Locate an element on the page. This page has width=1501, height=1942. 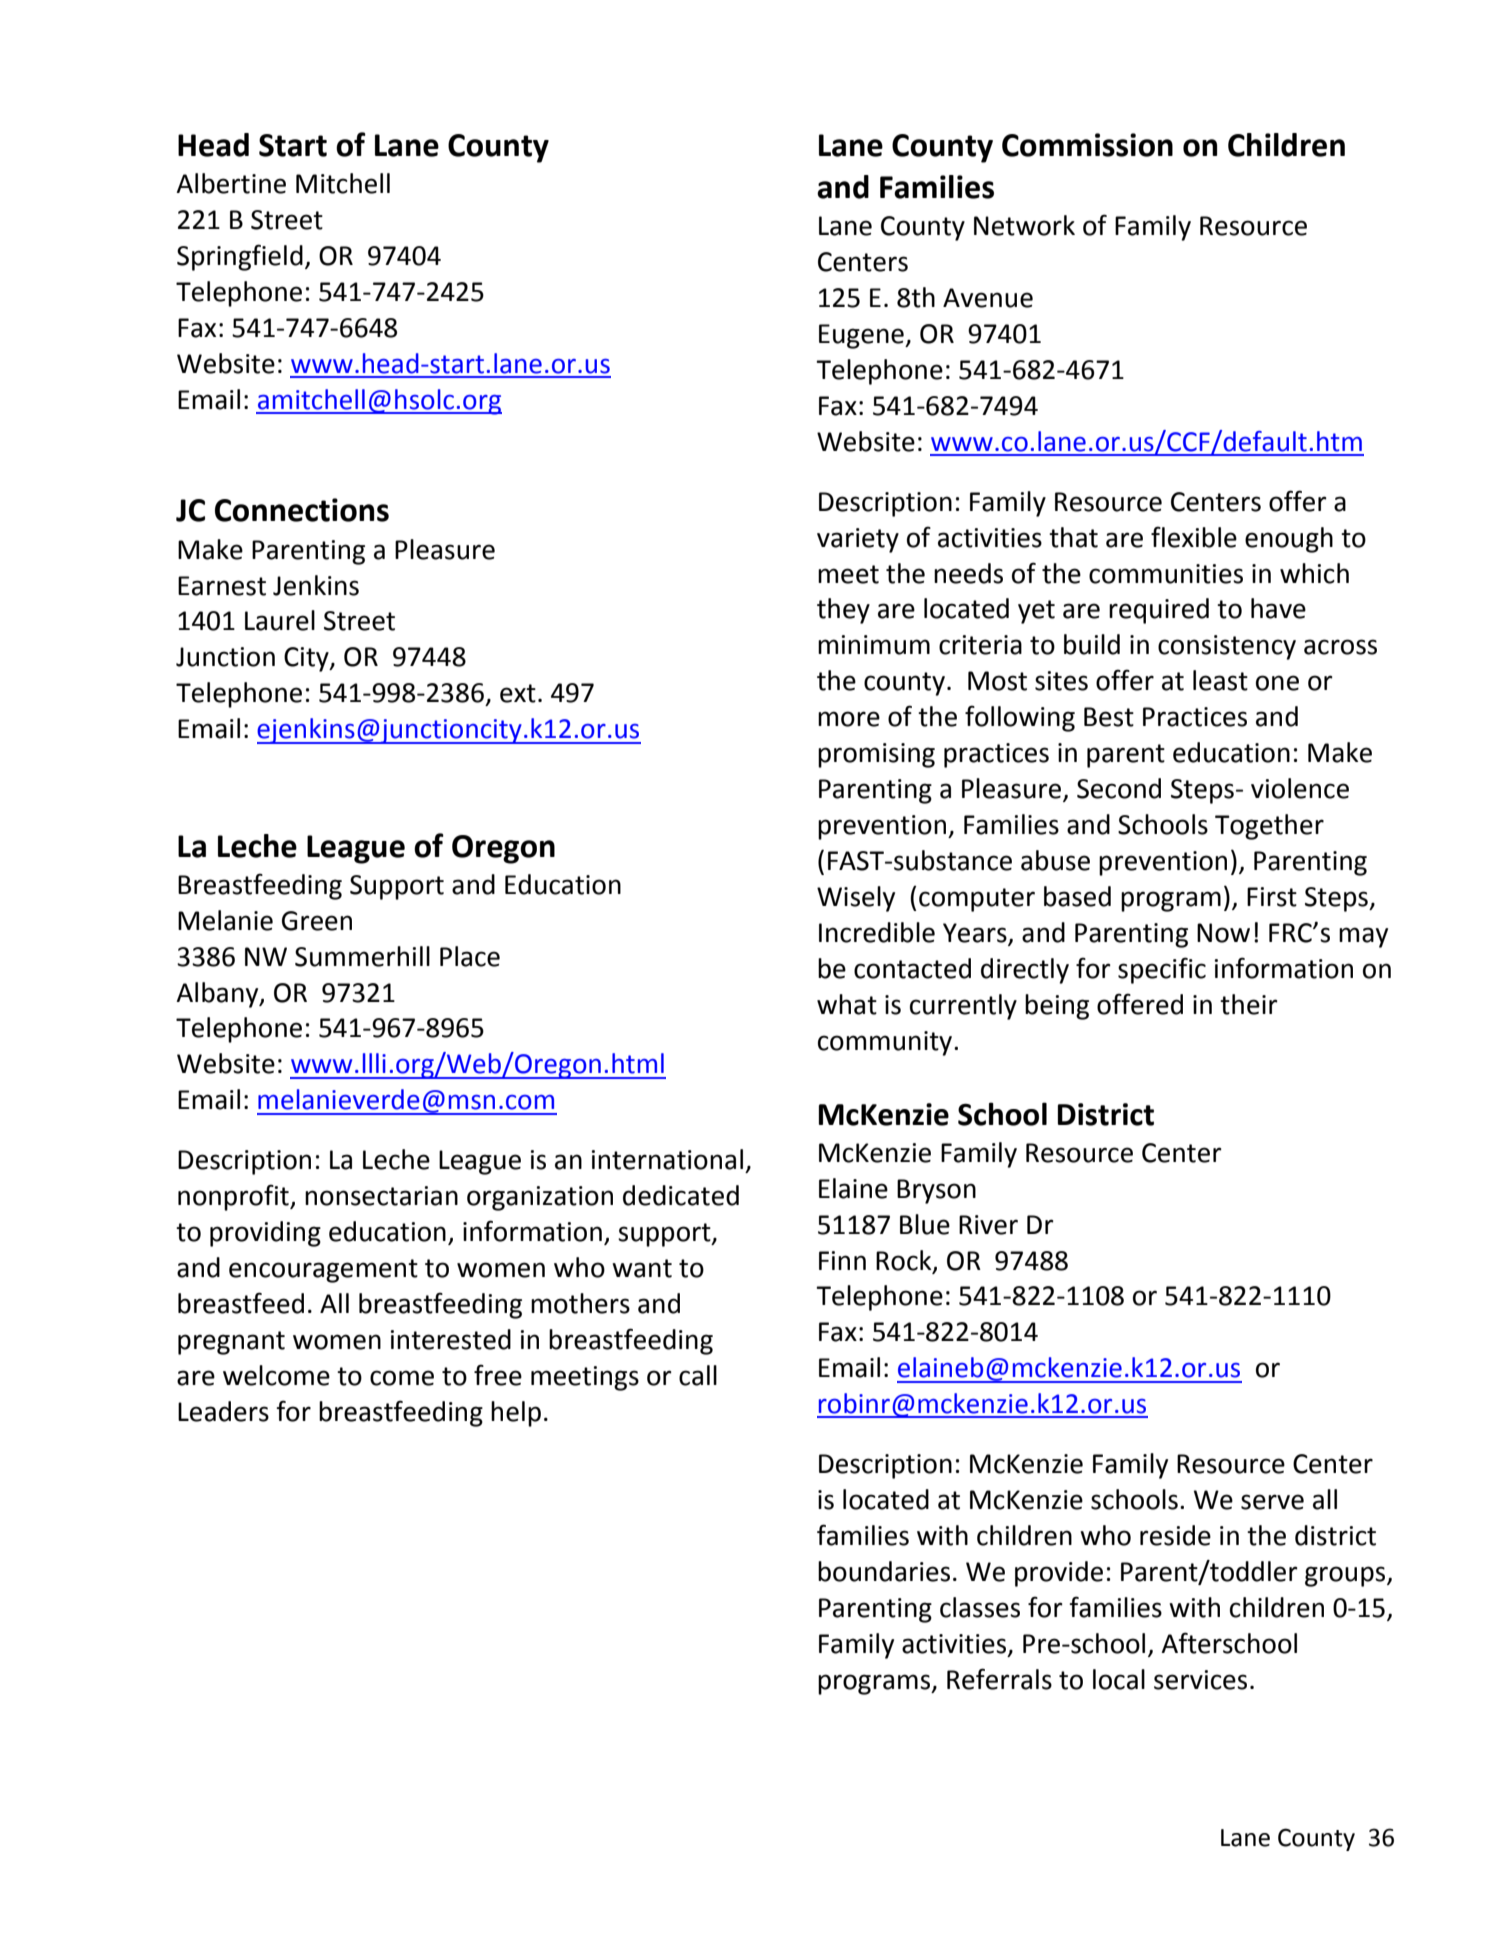
Wisely is located at coordinates (856, 899).
